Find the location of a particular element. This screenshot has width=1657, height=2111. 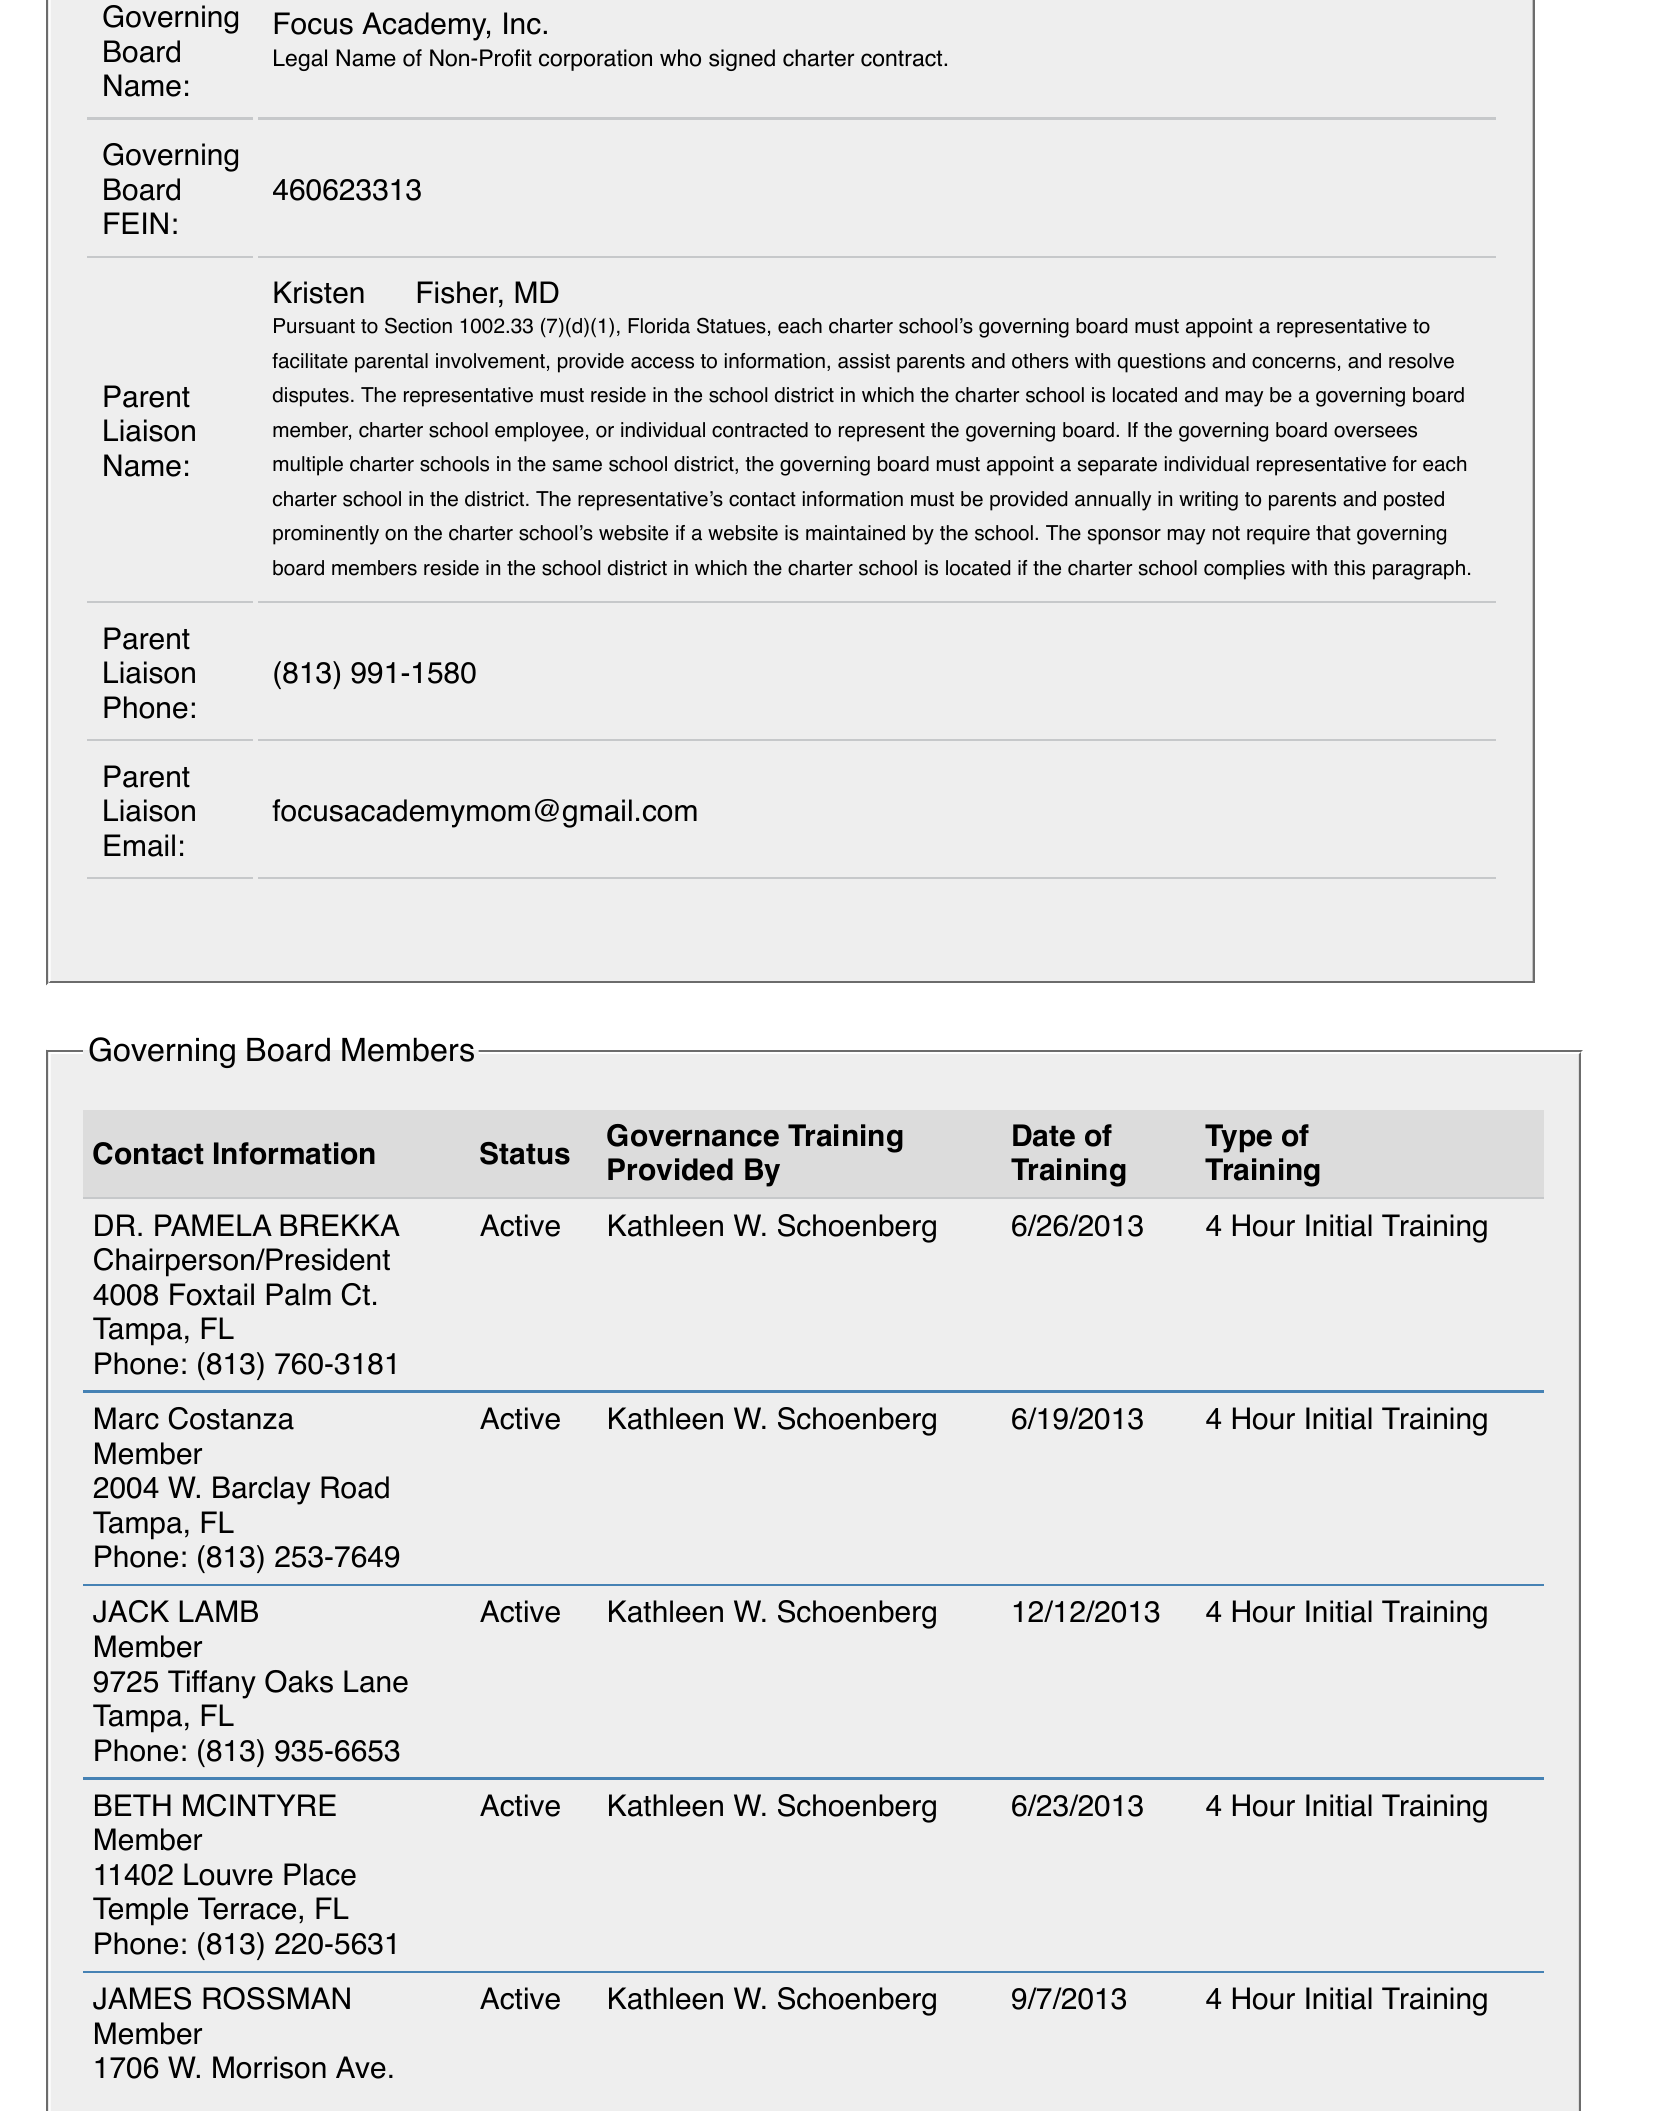

complies is located at coordinates (1244, 570).
